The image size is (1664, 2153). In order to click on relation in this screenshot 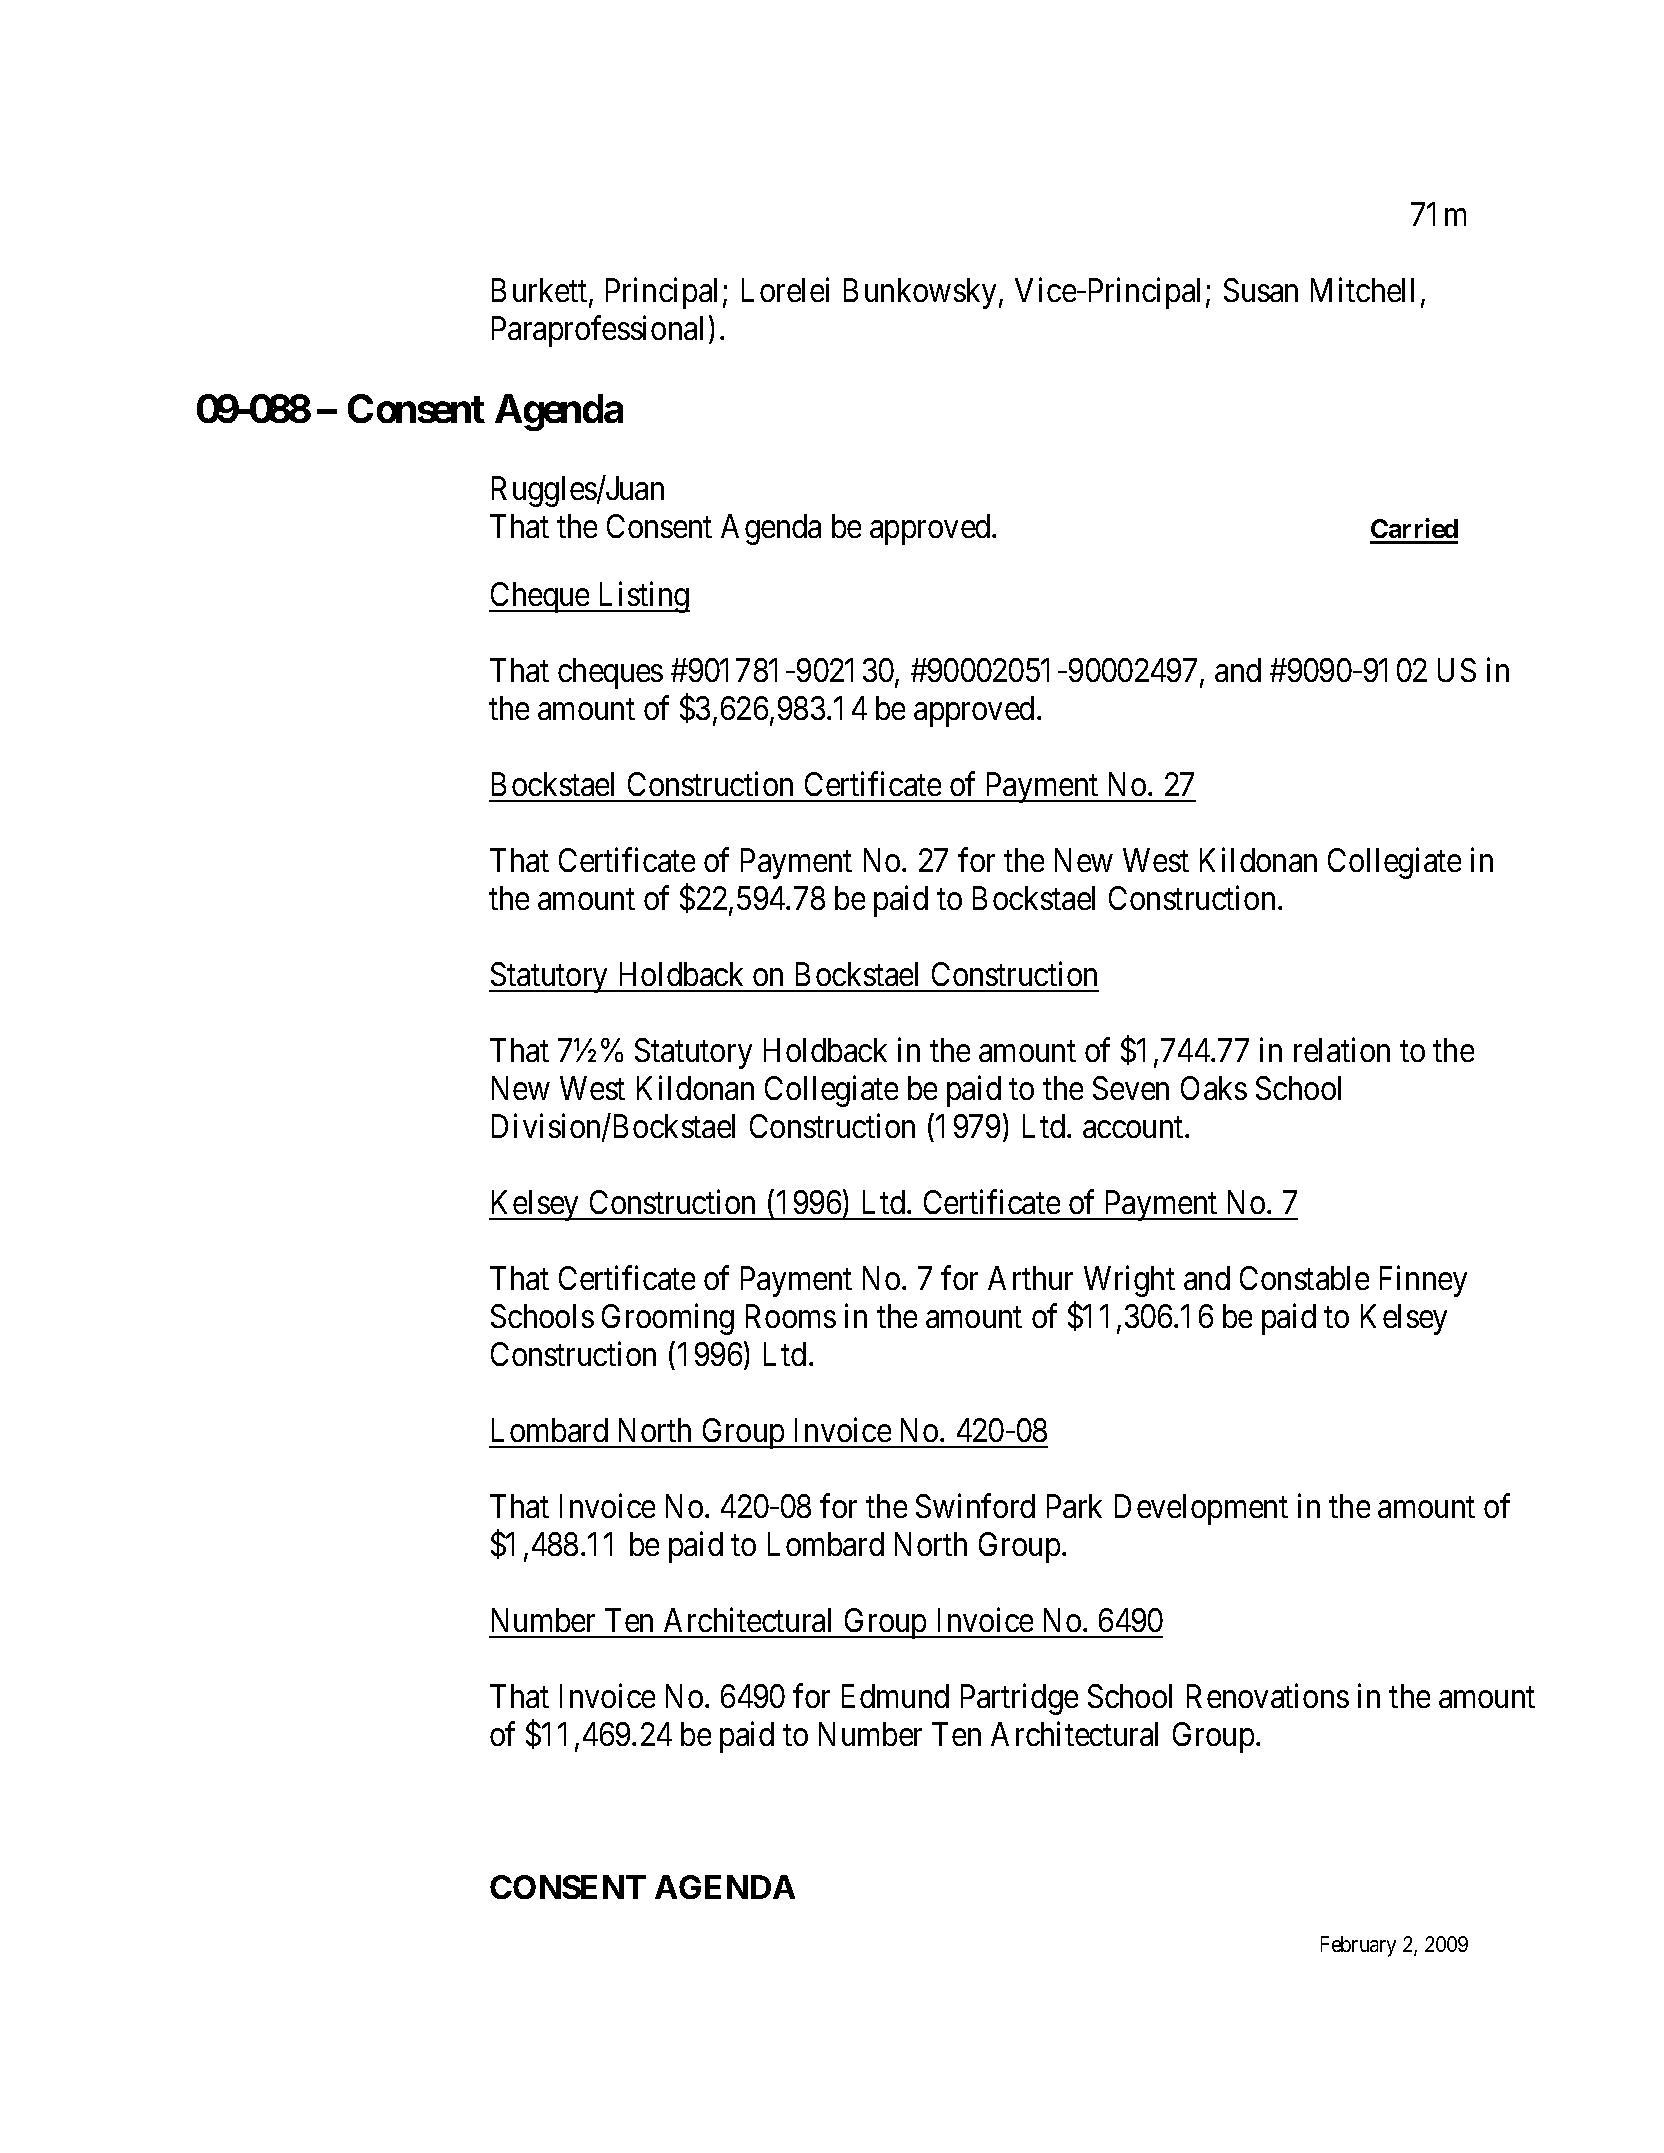, I will do `click(1342, 1050)`.
